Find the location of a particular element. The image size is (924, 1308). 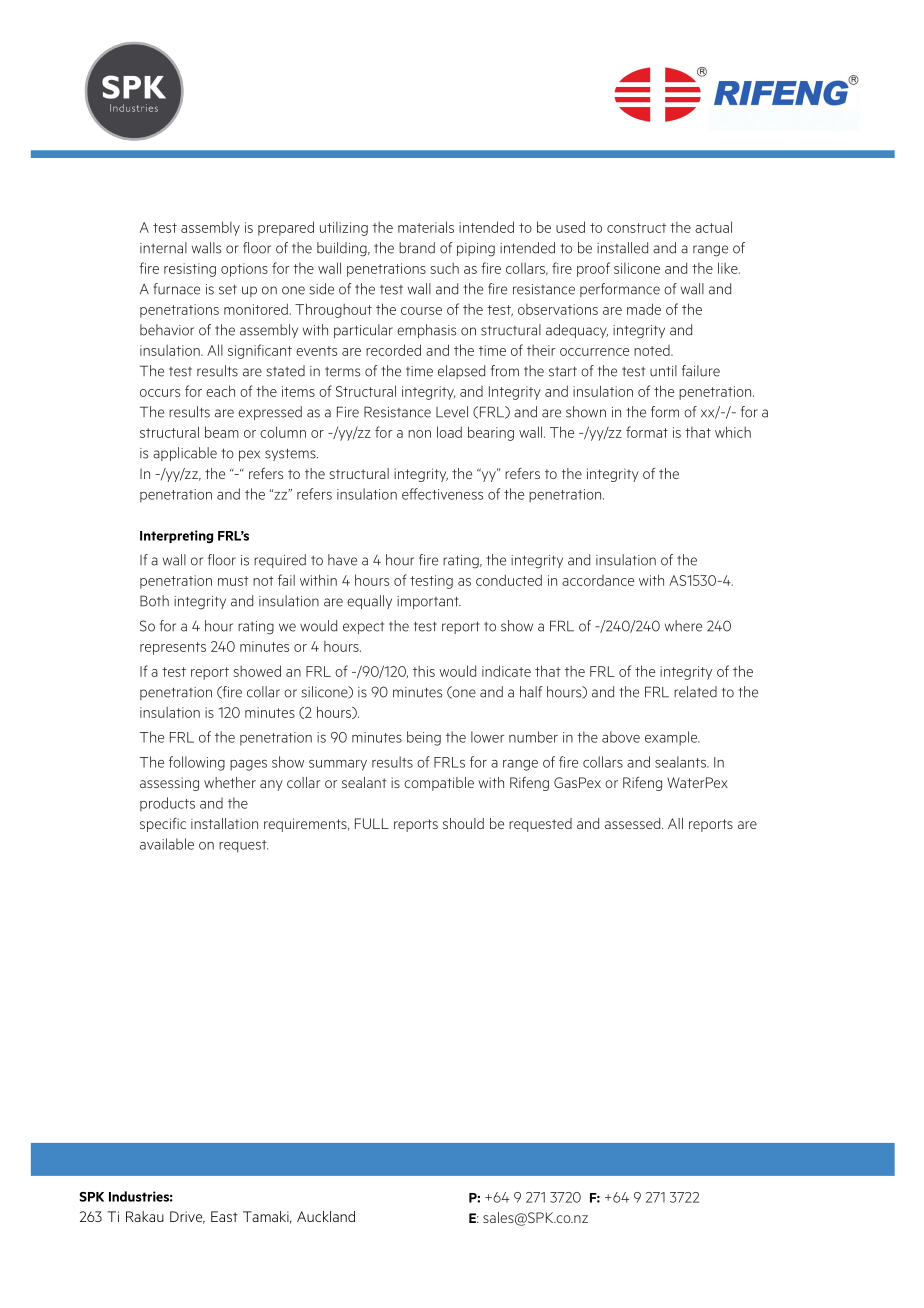

options is located at coordinates (244, 270).
